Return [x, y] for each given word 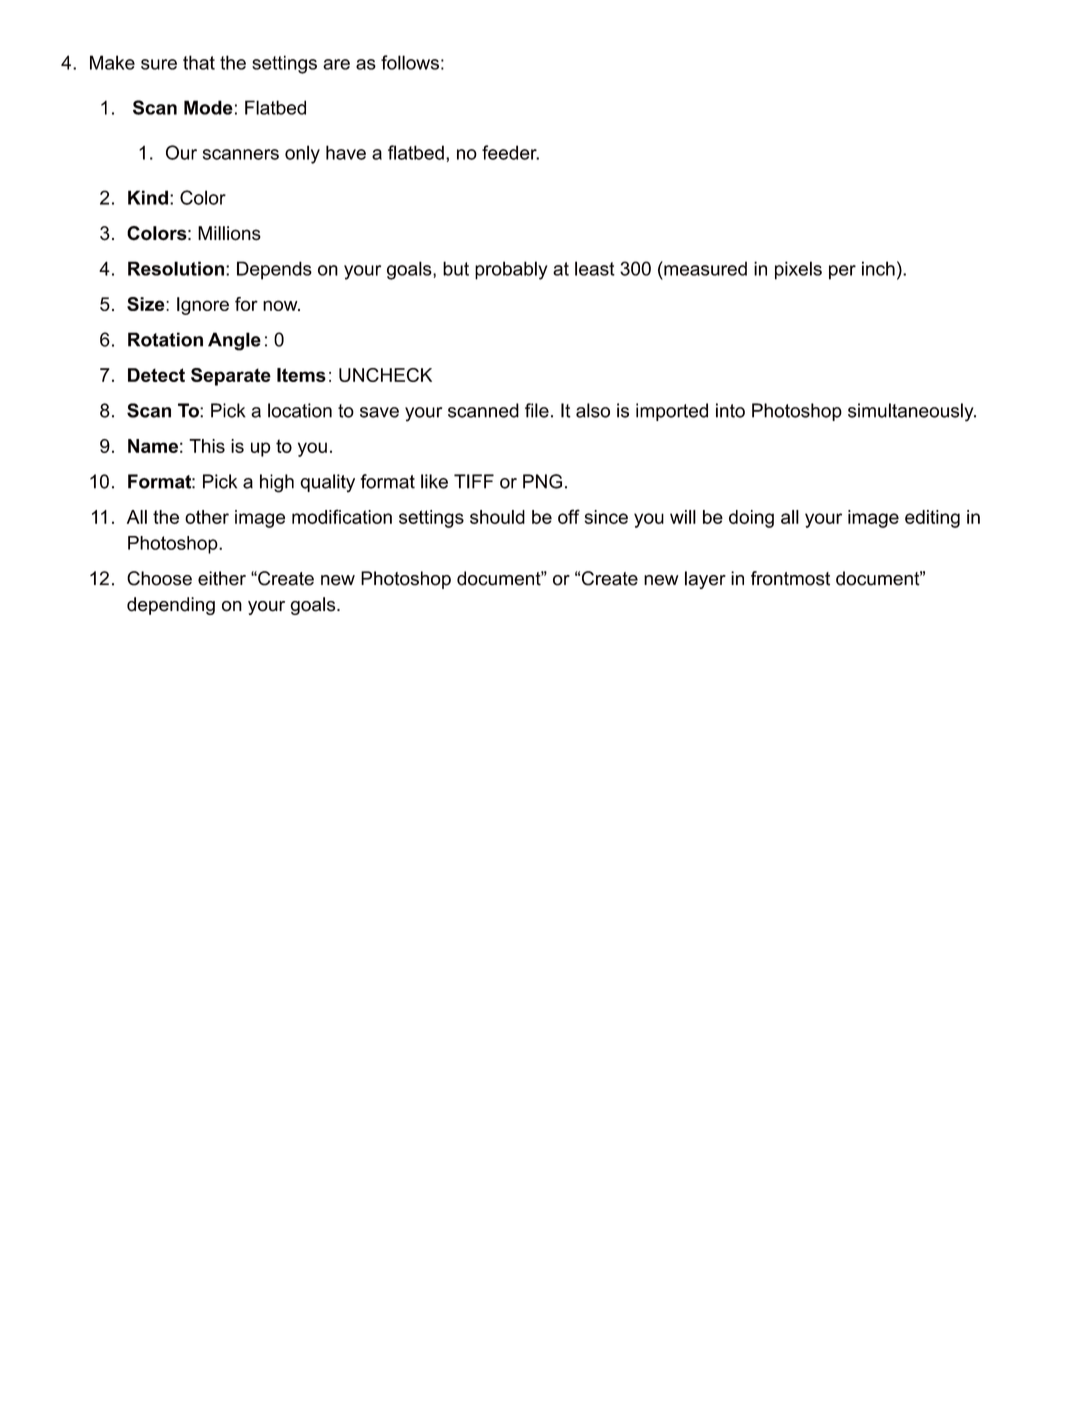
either [222, 578]
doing [751, 519]
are [336, 64]
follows [410, 62]
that [199, 62]
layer [705, 580]
